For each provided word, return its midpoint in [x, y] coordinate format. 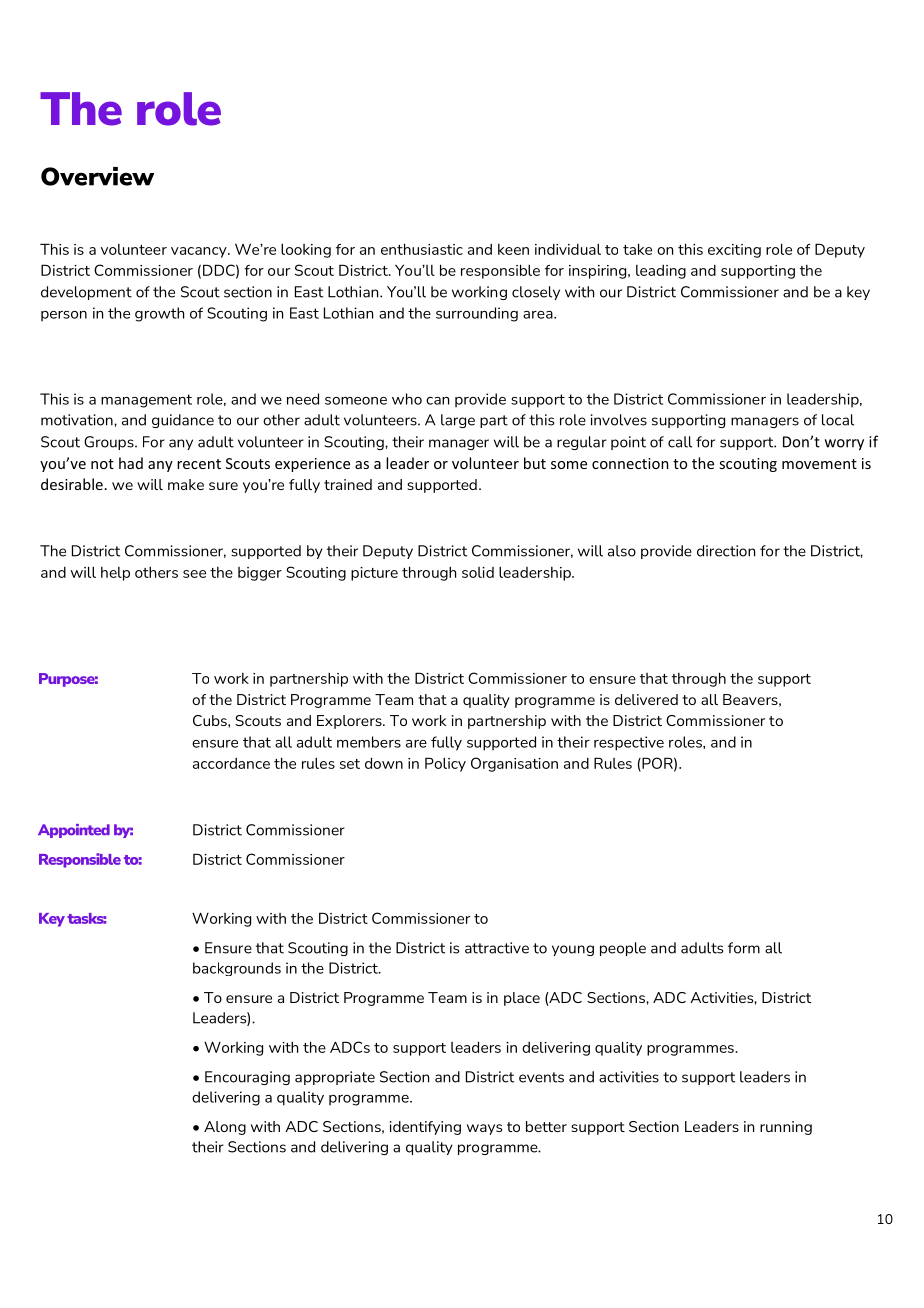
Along [225, 1128]
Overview [97, 176]
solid [478, 572]
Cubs [211, 720]
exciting [734, 251]
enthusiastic [422, 249]
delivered [646, 699]
